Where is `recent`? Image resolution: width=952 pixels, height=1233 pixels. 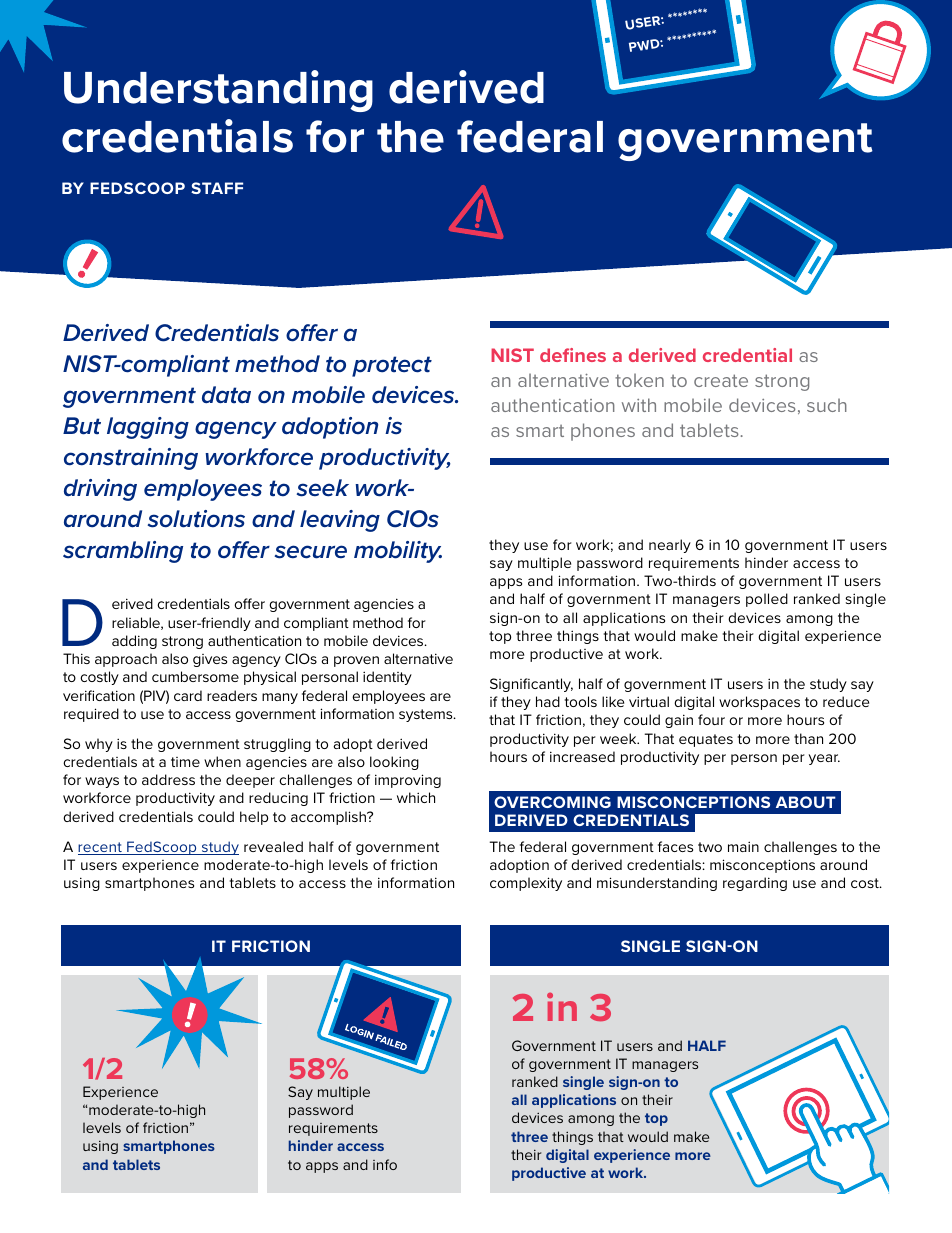 recent is located at coordinates (101, 848).
